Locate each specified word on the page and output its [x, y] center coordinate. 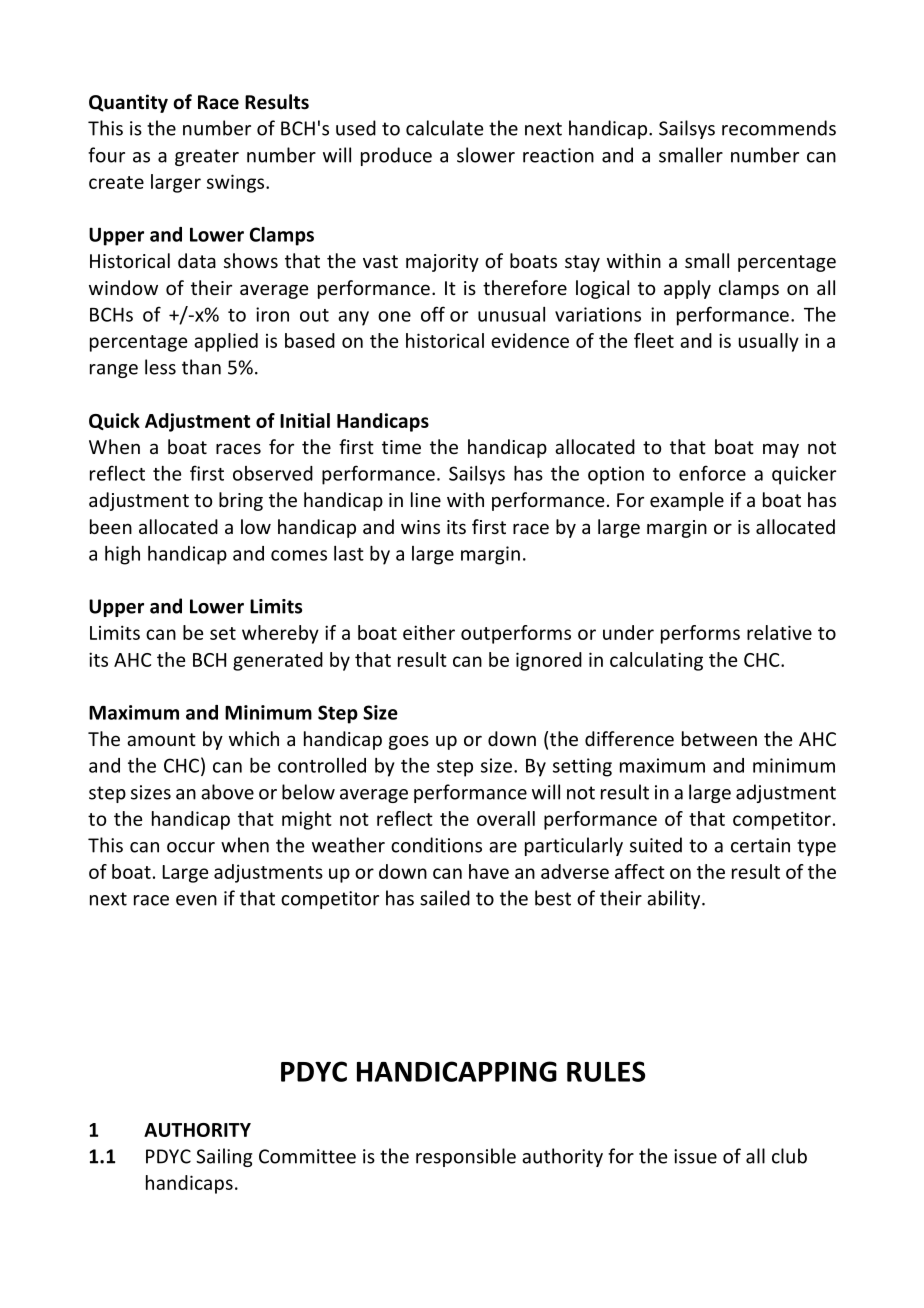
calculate [445, 128]
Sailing [224, 1157]
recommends [779, 128]
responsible [466, 1157]
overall [506, 818]
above [227, 792]
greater [207, 157]
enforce [712, 473]
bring [241, 501]
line [426, 499]
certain [760, 845]
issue [695, 1156]
